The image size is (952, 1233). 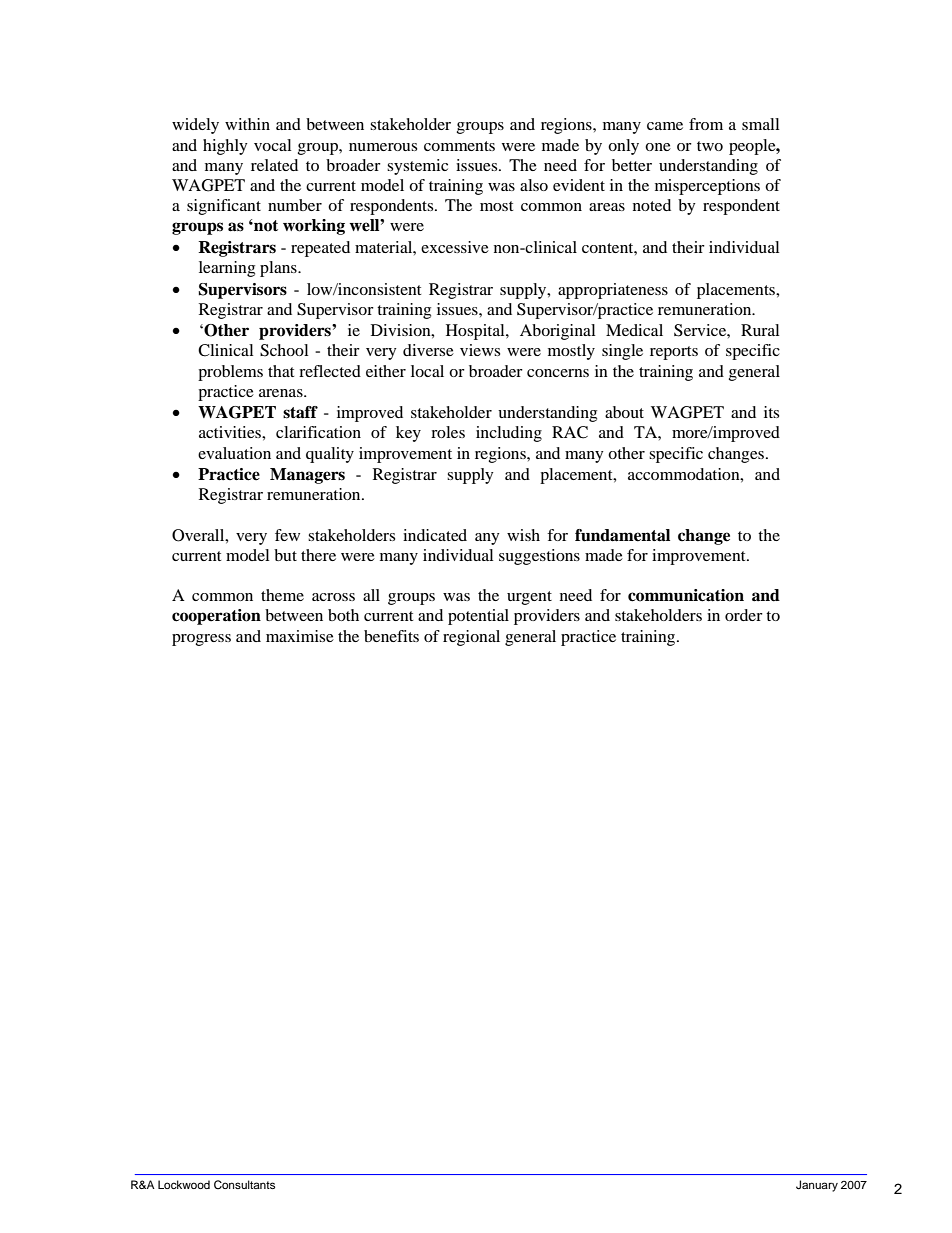 What do you see at coordinates (272, 145) in the screenshot?
I see `vocal` at bounding box center [272, 145].
